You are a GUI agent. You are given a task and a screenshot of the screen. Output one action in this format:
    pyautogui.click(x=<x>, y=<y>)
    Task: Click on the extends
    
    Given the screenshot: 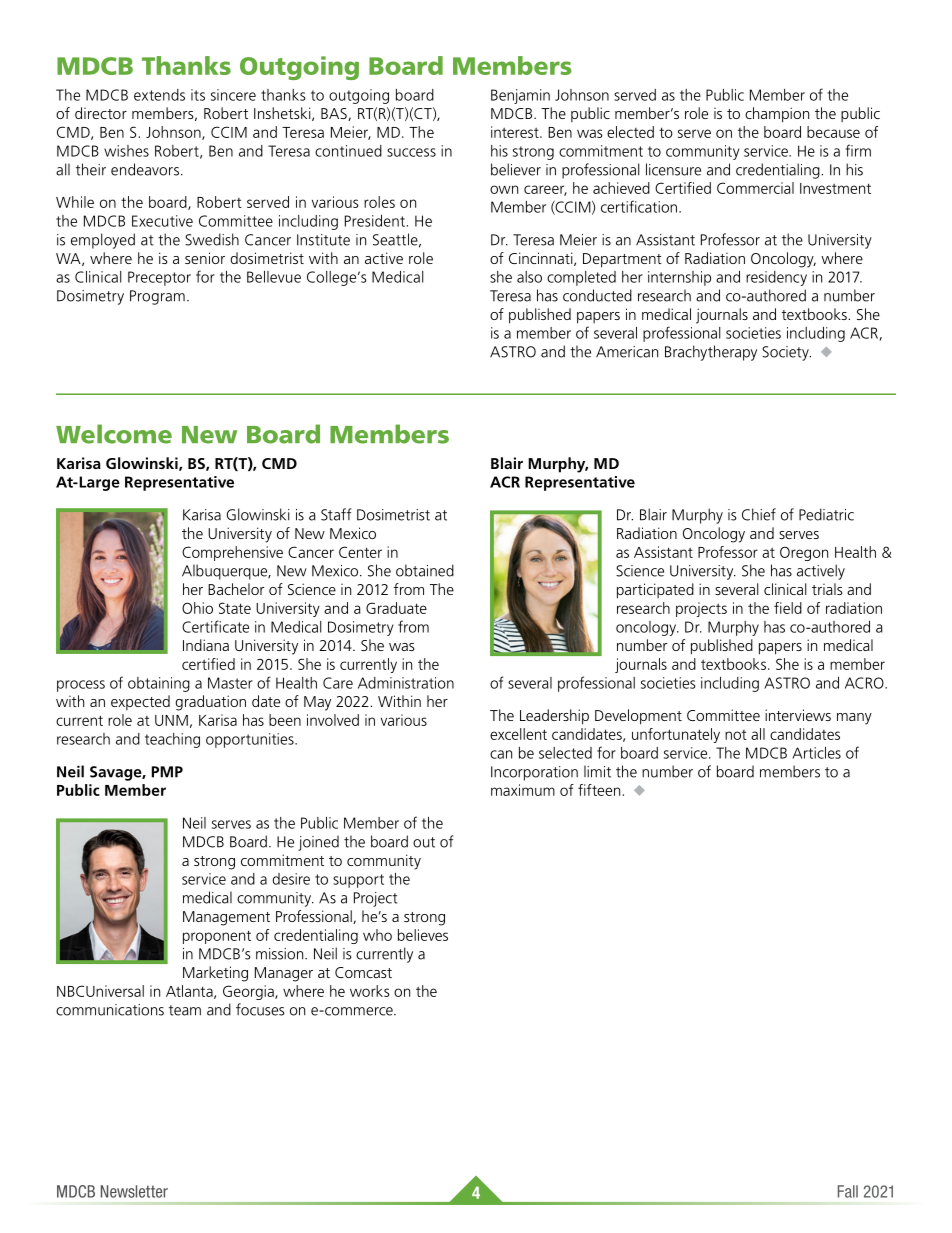 What is the action you would take?
    pyautogui.click(x=159, y=95)
